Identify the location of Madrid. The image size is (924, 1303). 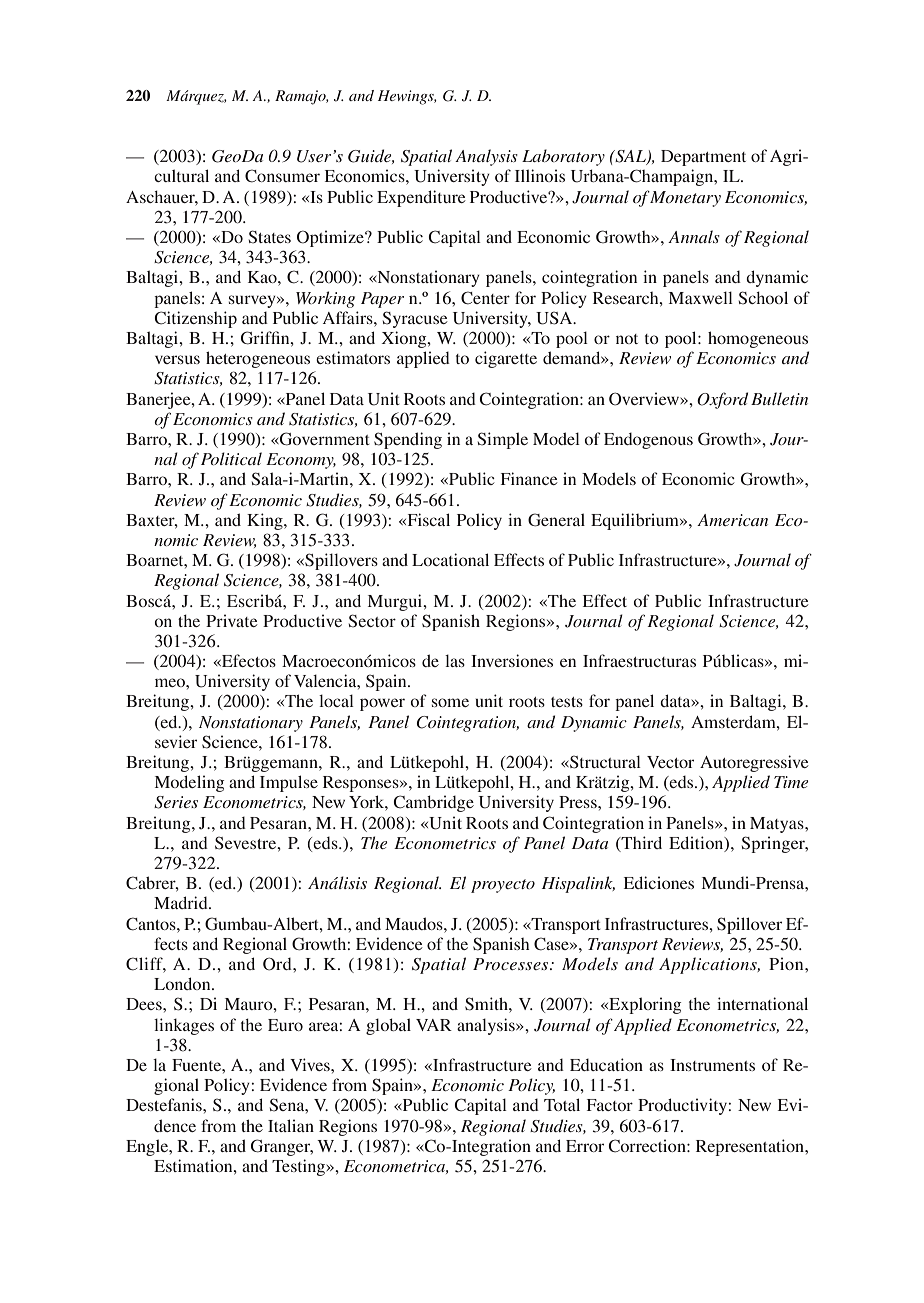
(182, 902).
